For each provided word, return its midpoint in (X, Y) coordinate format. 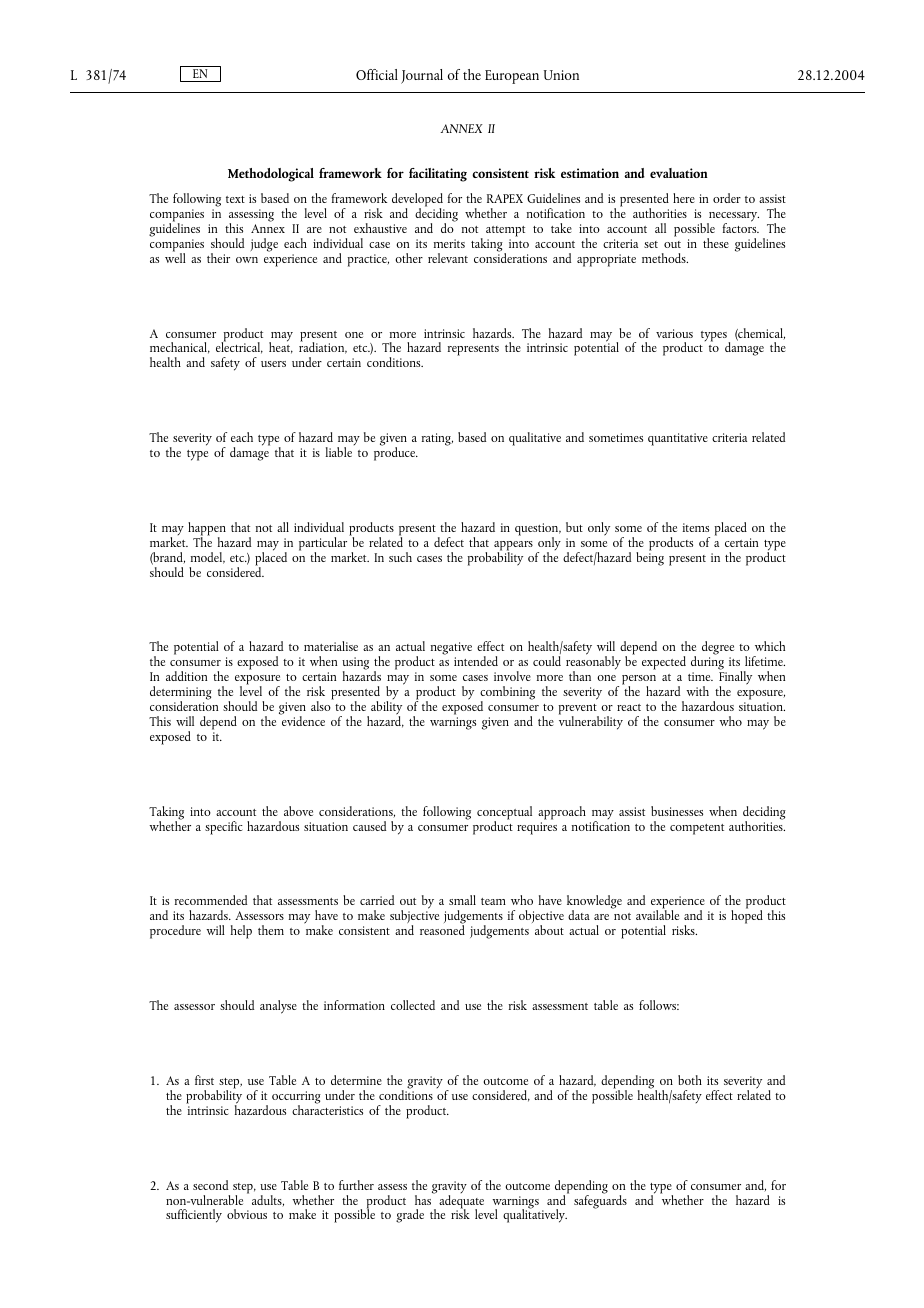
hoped (747, 916)
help (241, 932)
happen (207, 530)
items (696, 527)
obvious (247, 1214)
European (512, 77)
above (298, 811)
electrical (239, 347)
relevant (448, 258)
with (697, 691)
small (462, 900)
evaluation (679, 173)
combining (507, 694)
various (674, 333)
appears (513, 547)
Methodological (271, 175)
